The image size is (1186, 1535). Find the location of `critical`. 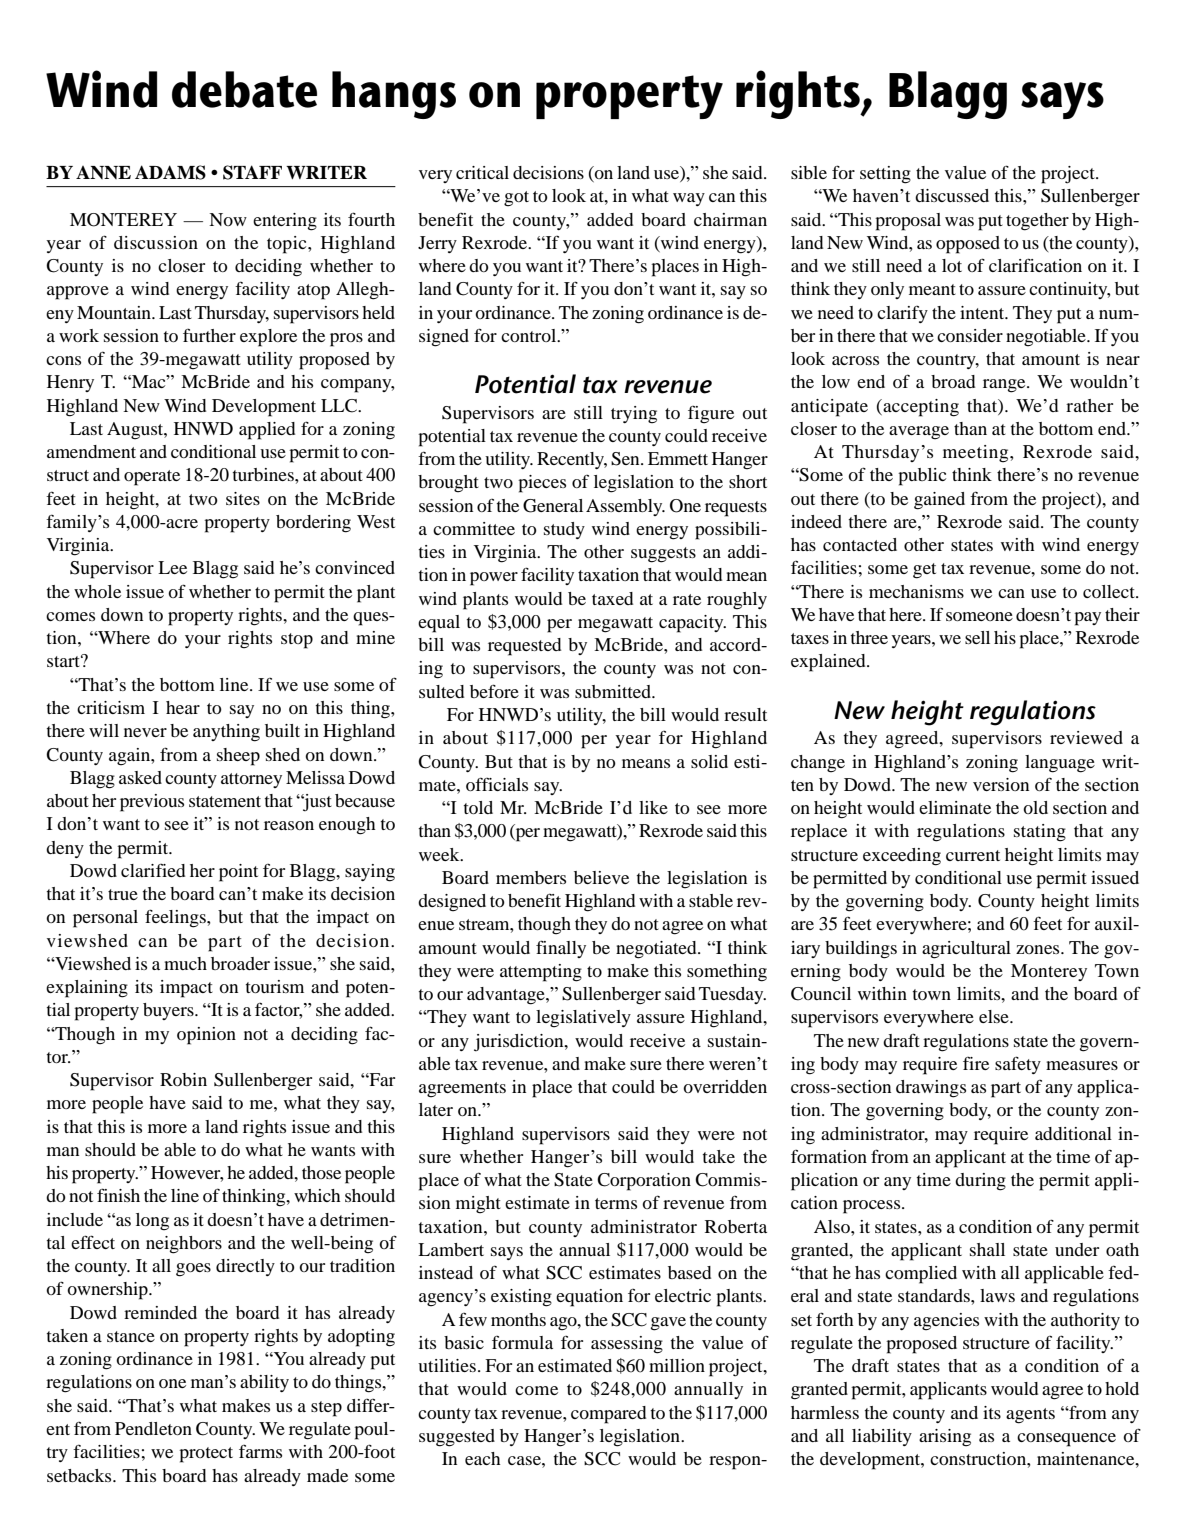

critical is located at coordinates (482, 172).
